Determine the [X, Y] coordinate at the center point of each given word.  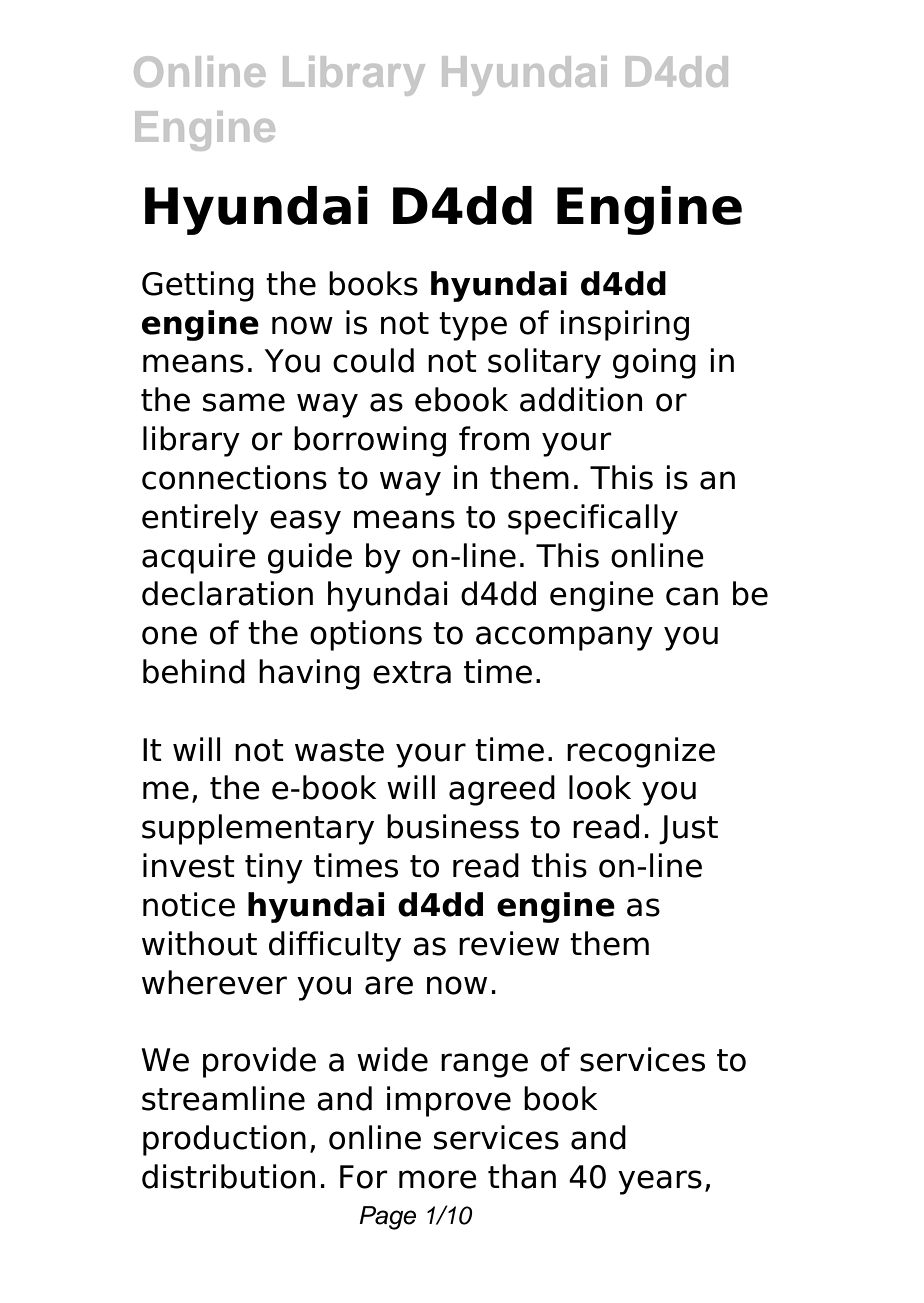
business [453, 826]
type [473, 326]
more [438, 1179]
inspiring [624, 325]
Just [688, 830]
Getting [198, 286]
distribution [228, 1176]
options [366, 635]
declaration [227, 593]
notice [189, 904]
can [692, 596]
